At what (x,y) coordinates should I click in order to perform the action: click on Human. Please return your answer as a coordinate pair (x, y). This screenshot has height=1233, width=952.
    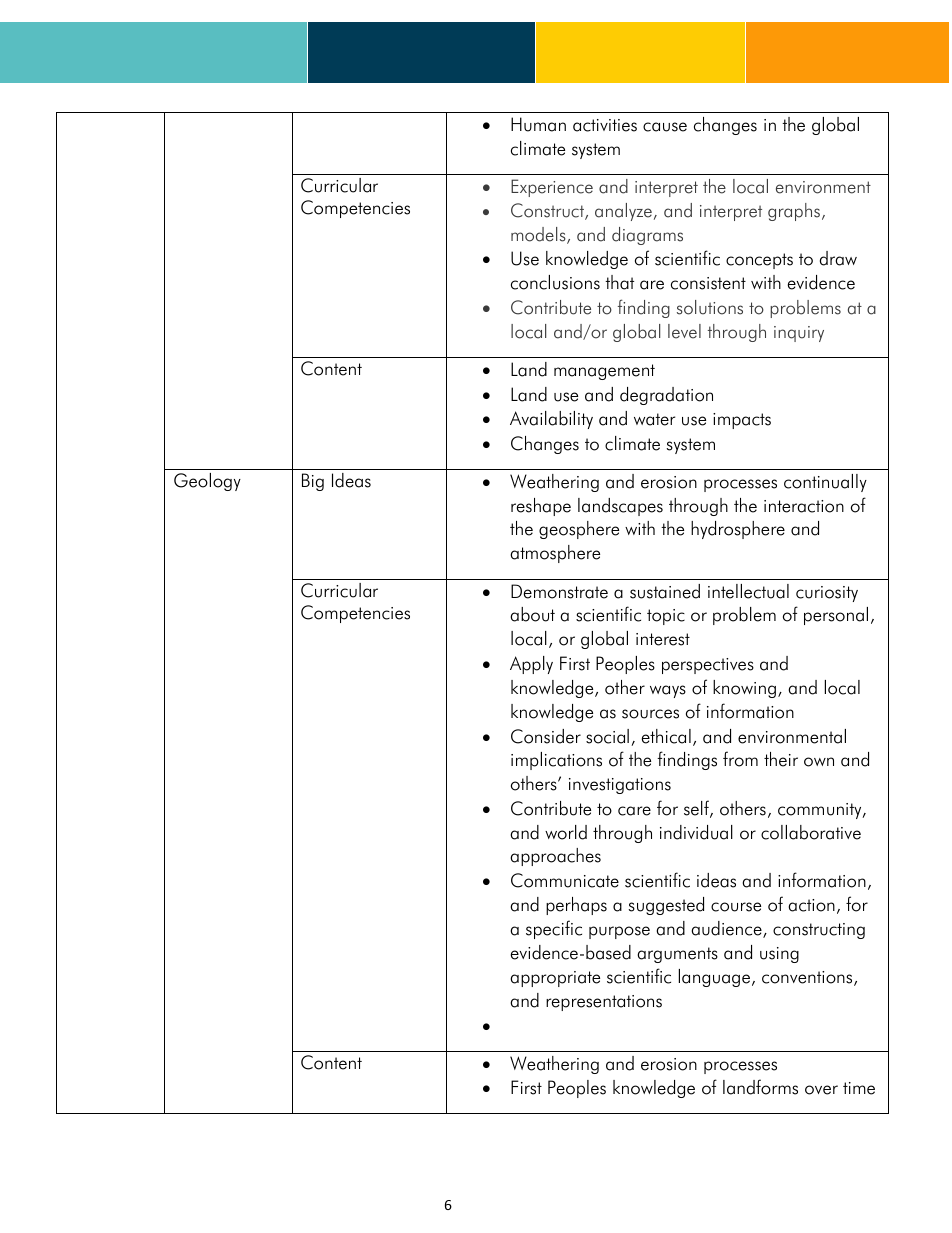
    Looking at the image, I should click on (538, 124).
